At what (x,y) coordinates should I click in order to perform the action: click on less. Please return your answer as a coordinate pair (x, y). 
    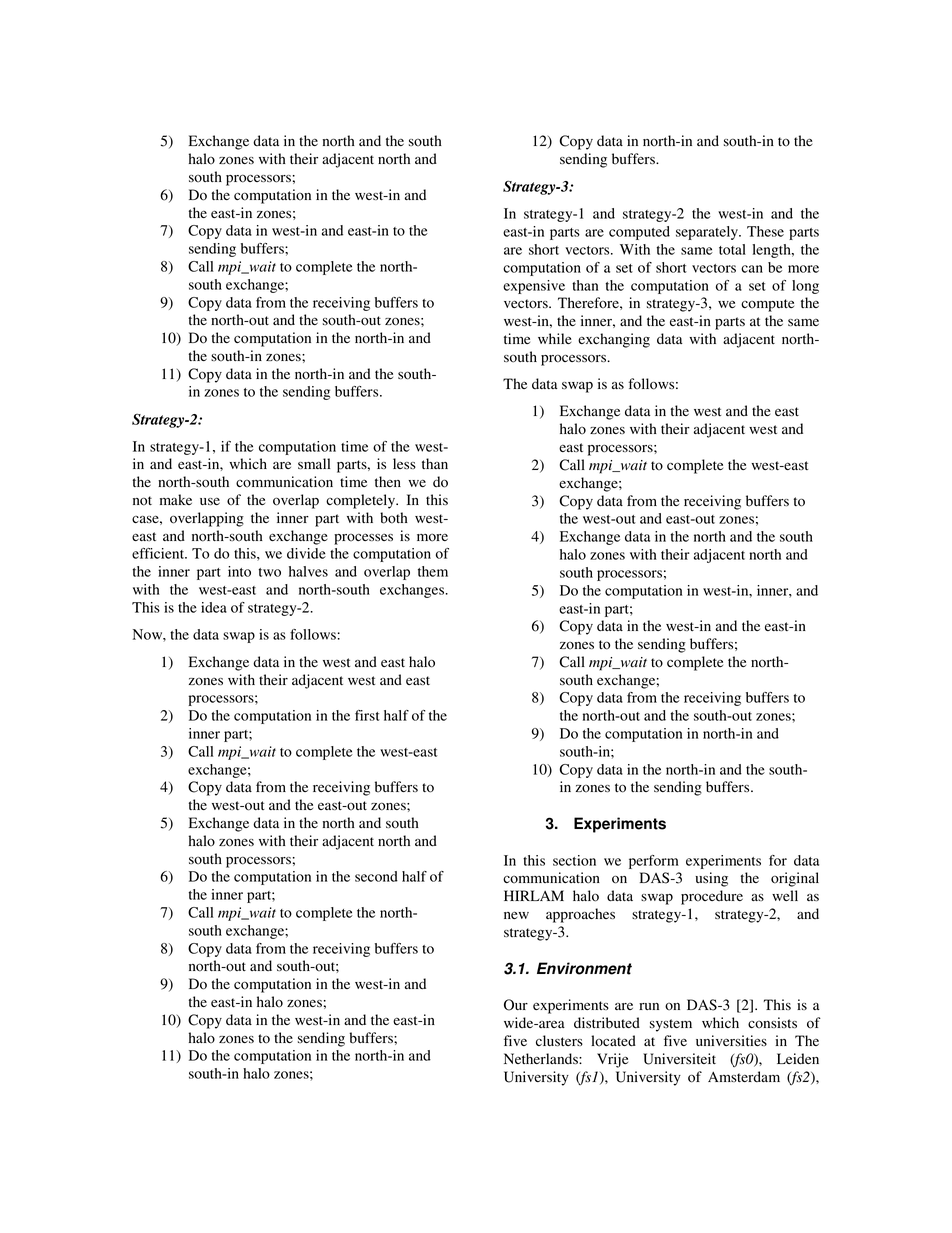
    Looking at the image, I should click on (404, 463).
